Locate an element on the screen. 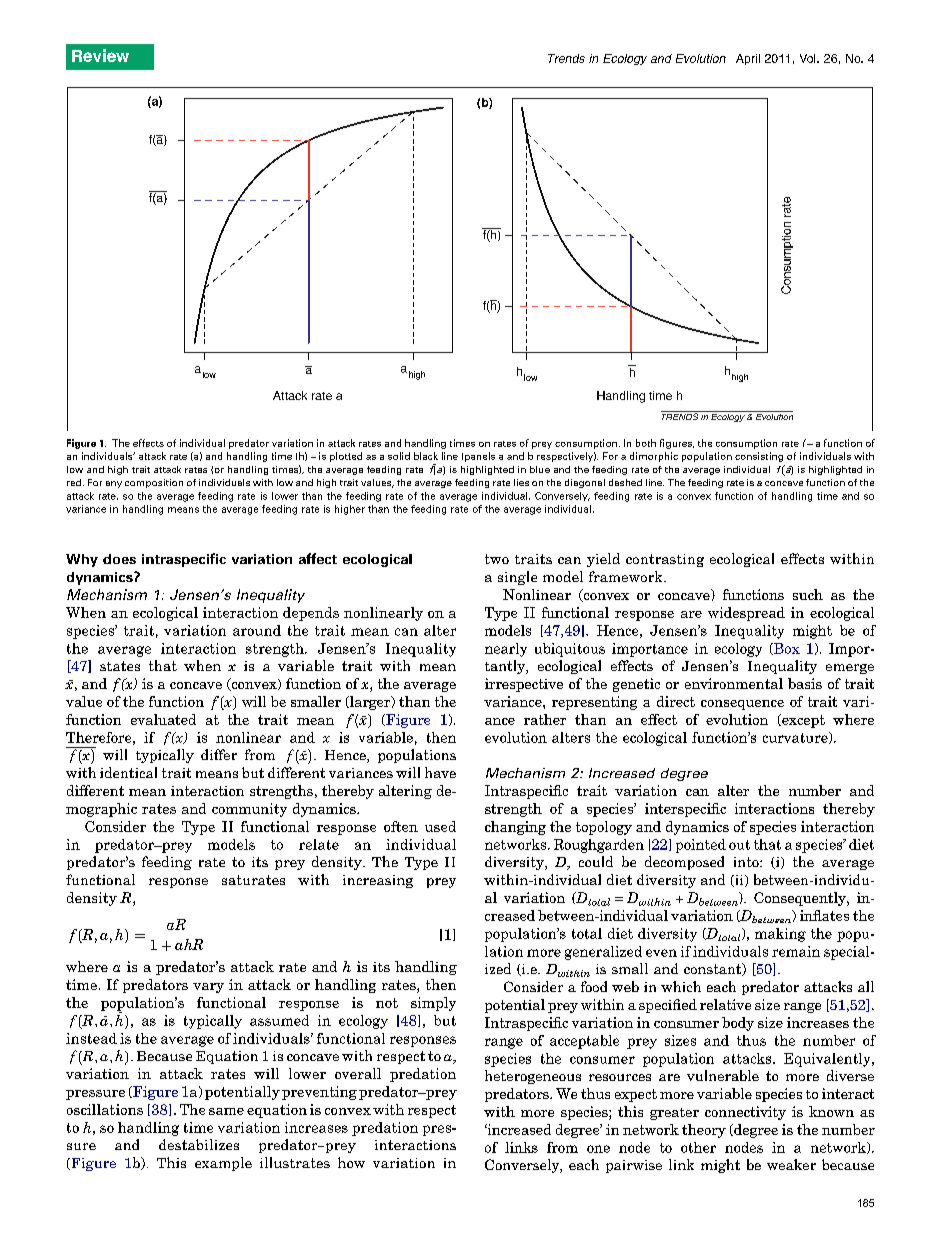  same is located at coordinates (226, 1111).
